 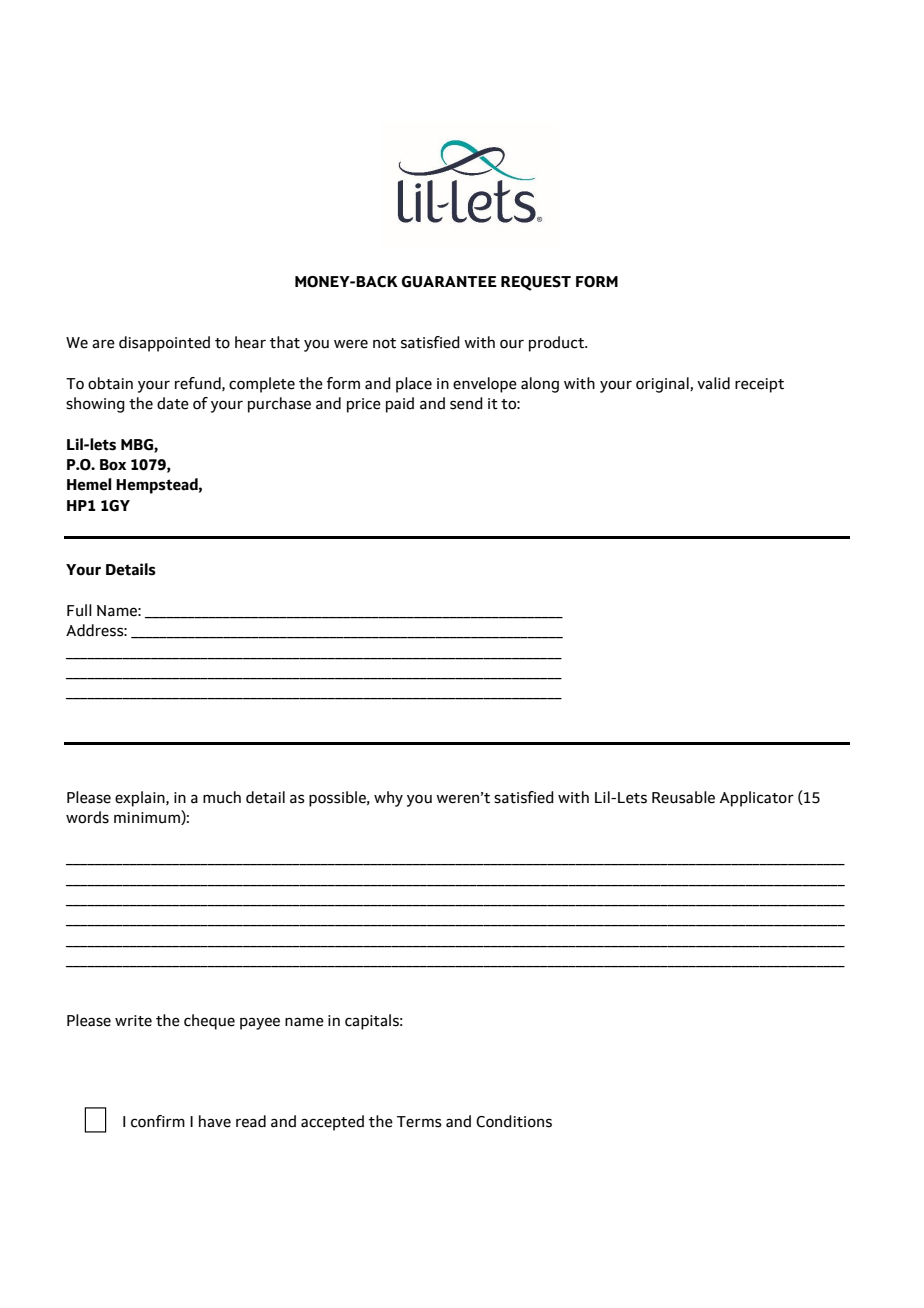 What do you see at coordinates (449, 282) in the image?
I see `GUARANTEE` at bounding box center [449, 282].
